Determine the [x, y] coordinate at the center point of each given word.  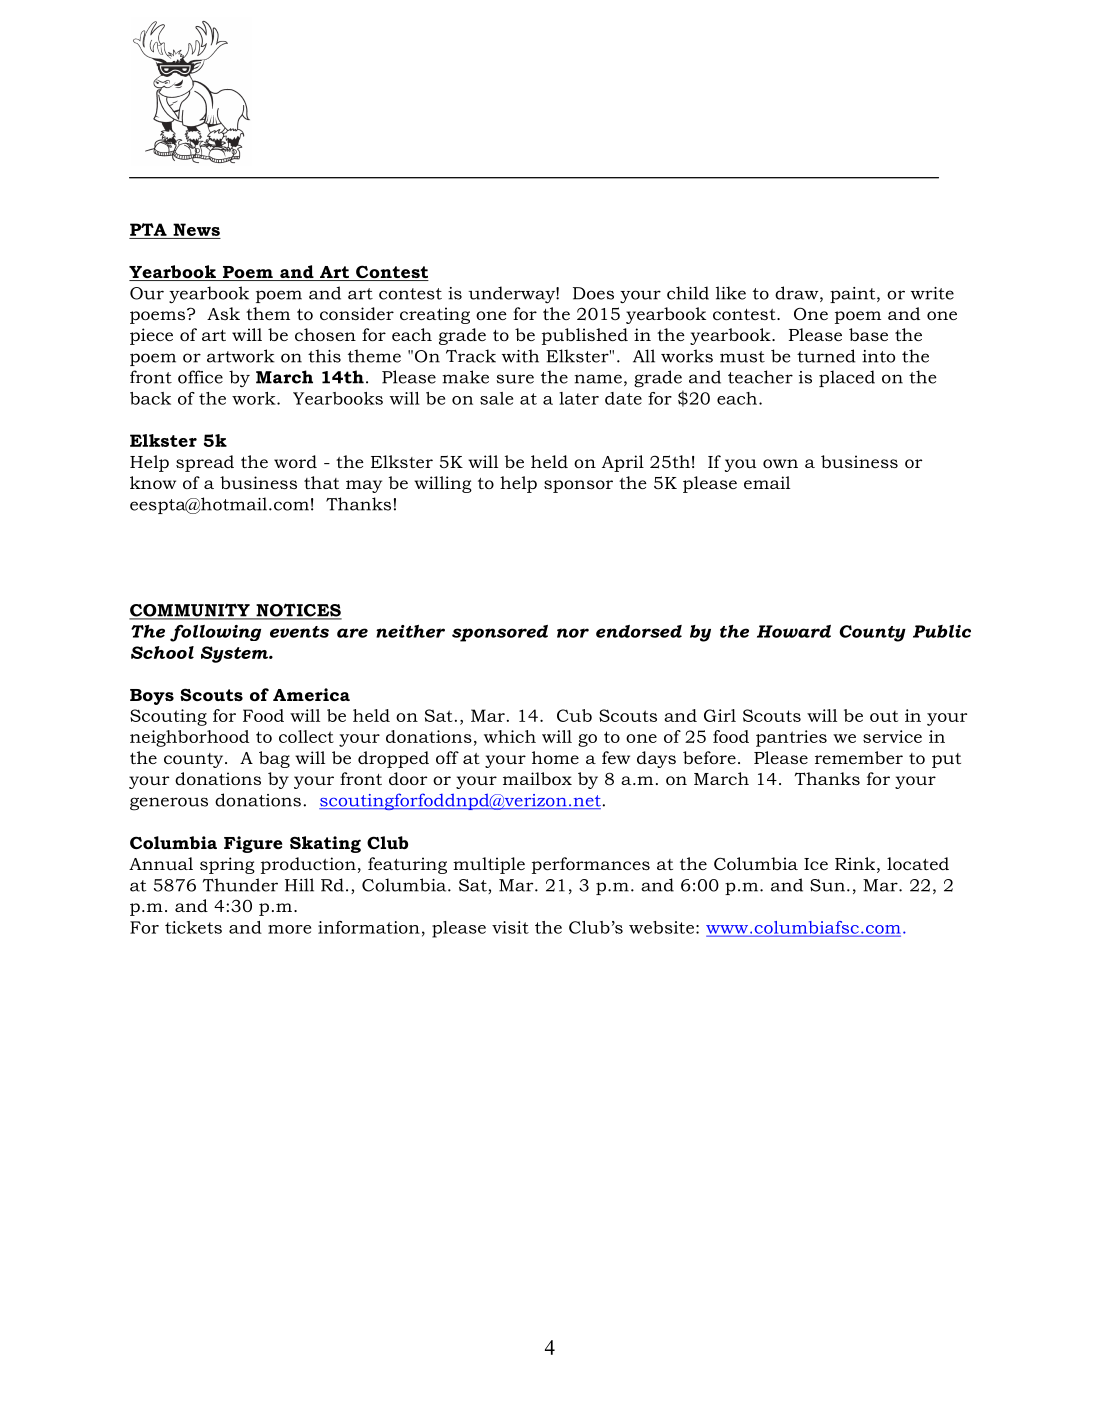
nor [573, 633]
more [289, 929]
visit [510, 927]
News [196, 229]
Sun [827, 885]
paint [854, 295]
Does [593, 293]
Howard [794, 631]
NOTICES [298, 611]
